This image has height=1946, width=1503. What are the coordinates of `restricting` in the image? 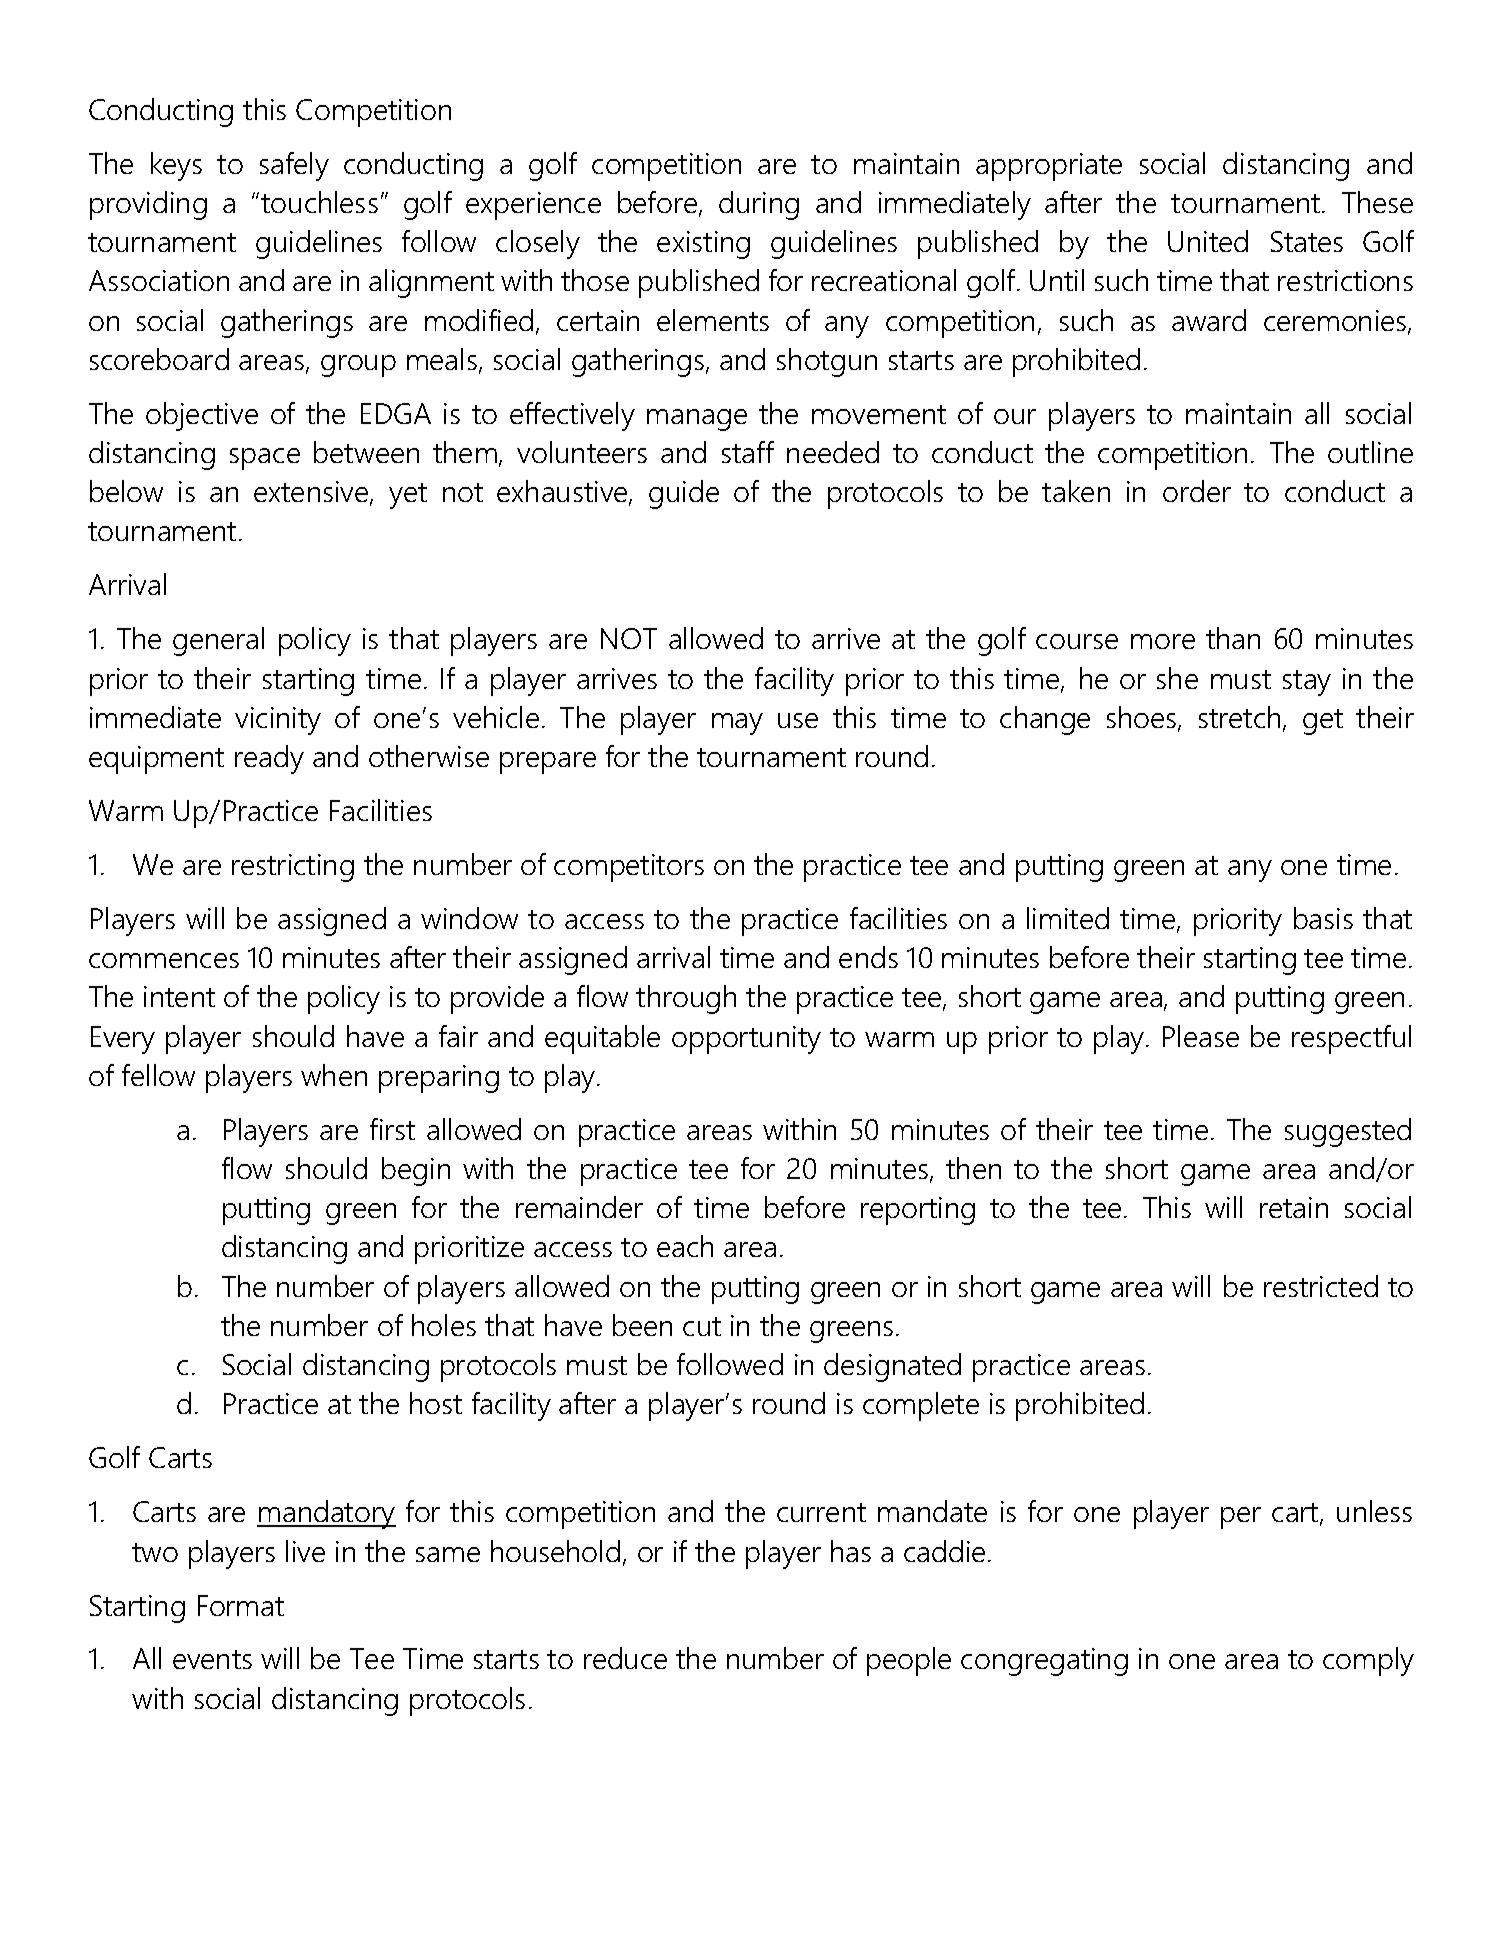 It's located at (293, 868).
